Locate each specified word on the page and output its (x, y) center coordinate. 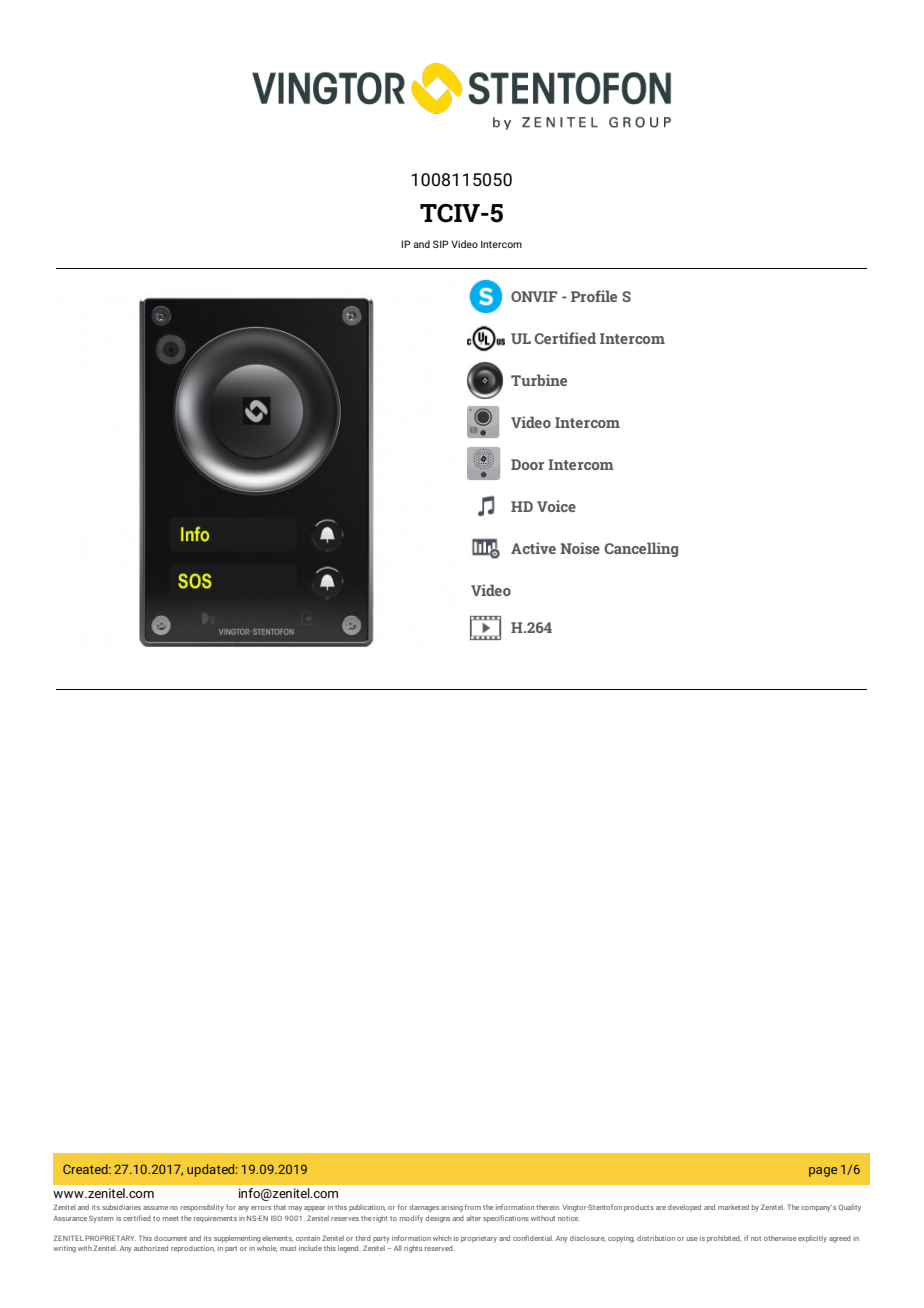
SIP (440, 244)
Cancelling (641, 549)
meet (171, 1218)
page (823, 1172)
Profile (594, 296)
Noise (580, 548)
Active (533, 548)
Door (527, 464)
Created (86, 1169)
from (472, 1207)
